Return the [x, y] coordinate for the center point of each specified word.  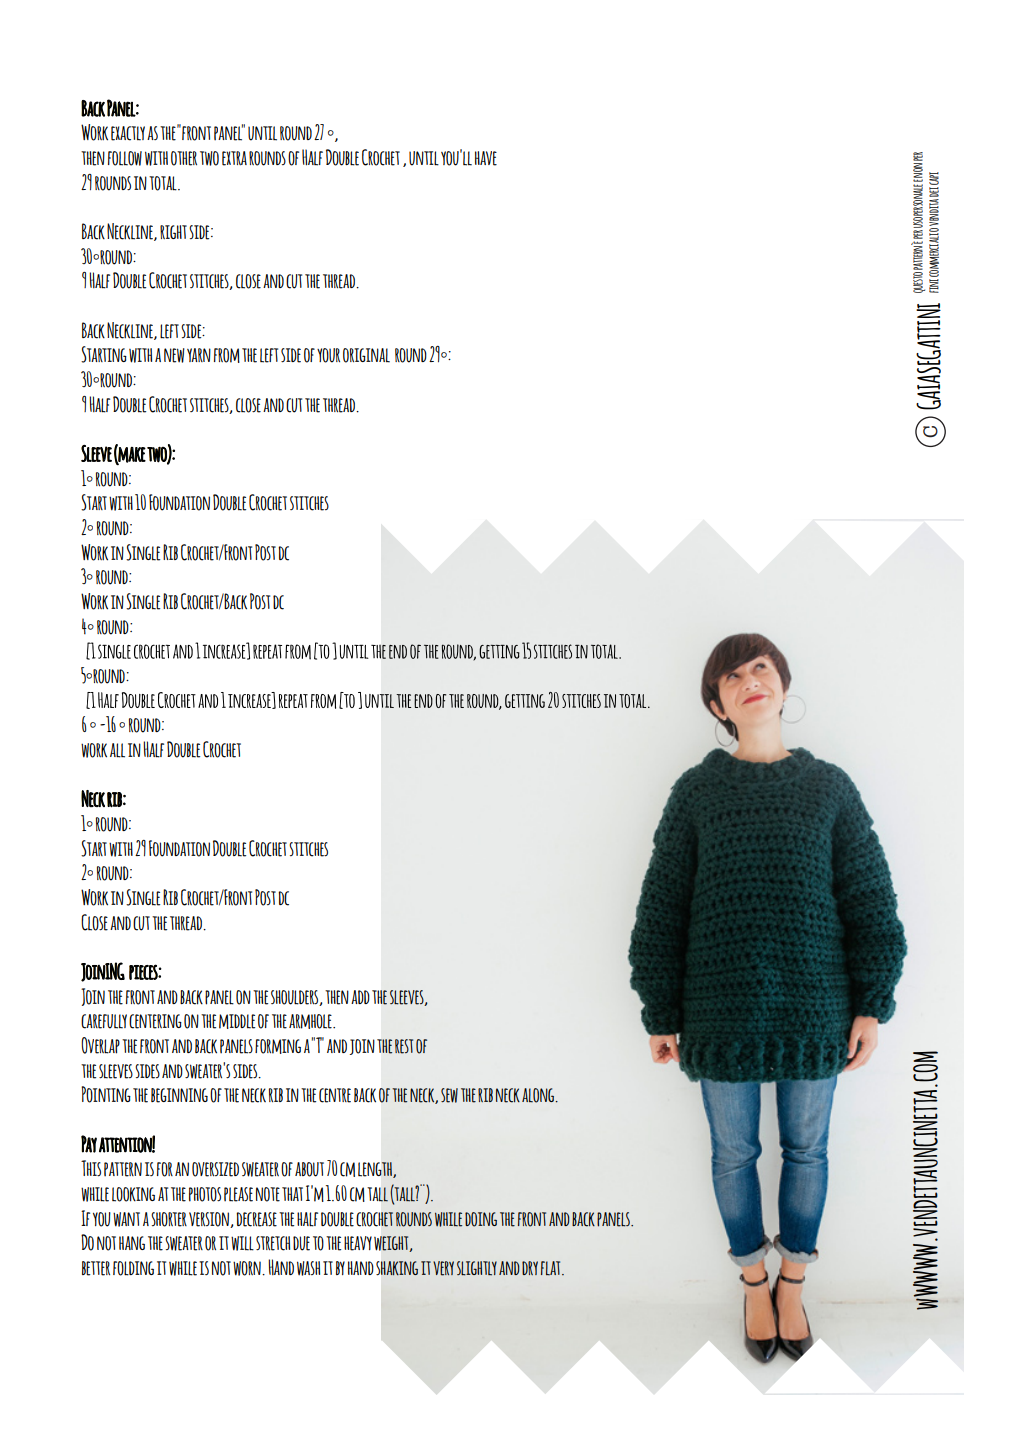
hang [132, 1243]
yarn [199, 355]
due [301, 1243]
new [174, 355]
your [328, 355]
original [366, 355]
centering [155, 1021]
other [184, 158]
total [164, 183]
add [360, 997]
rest [404, 1046]
